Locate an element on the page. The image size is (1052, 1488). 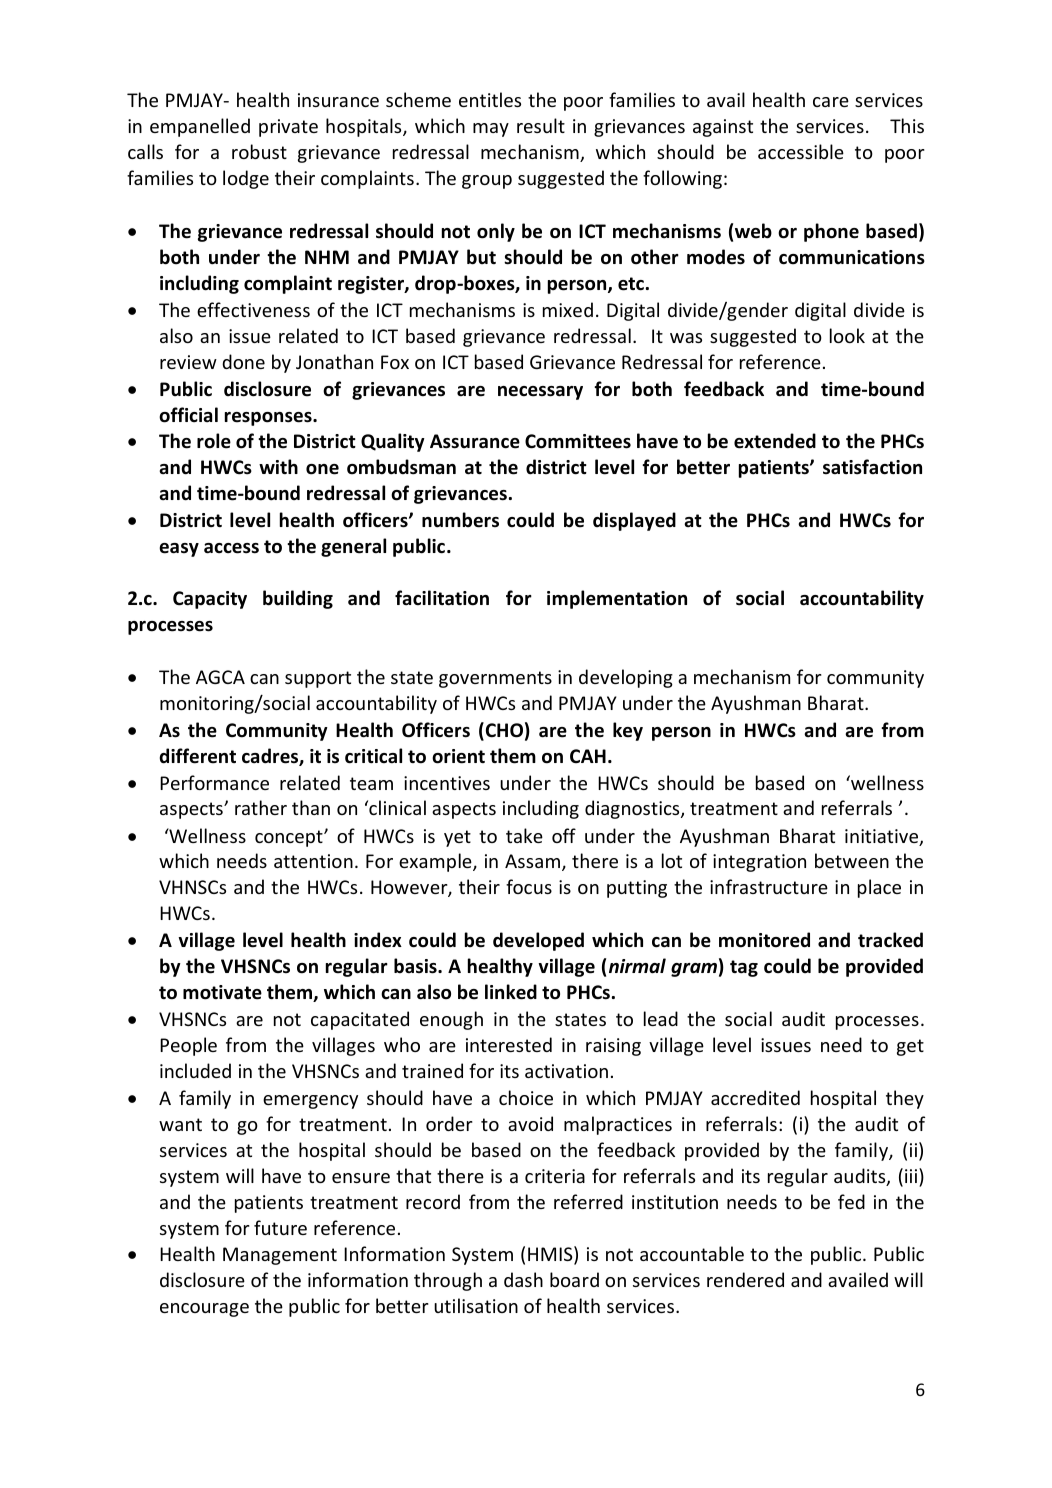
different is located at coordinates (197, 756).
